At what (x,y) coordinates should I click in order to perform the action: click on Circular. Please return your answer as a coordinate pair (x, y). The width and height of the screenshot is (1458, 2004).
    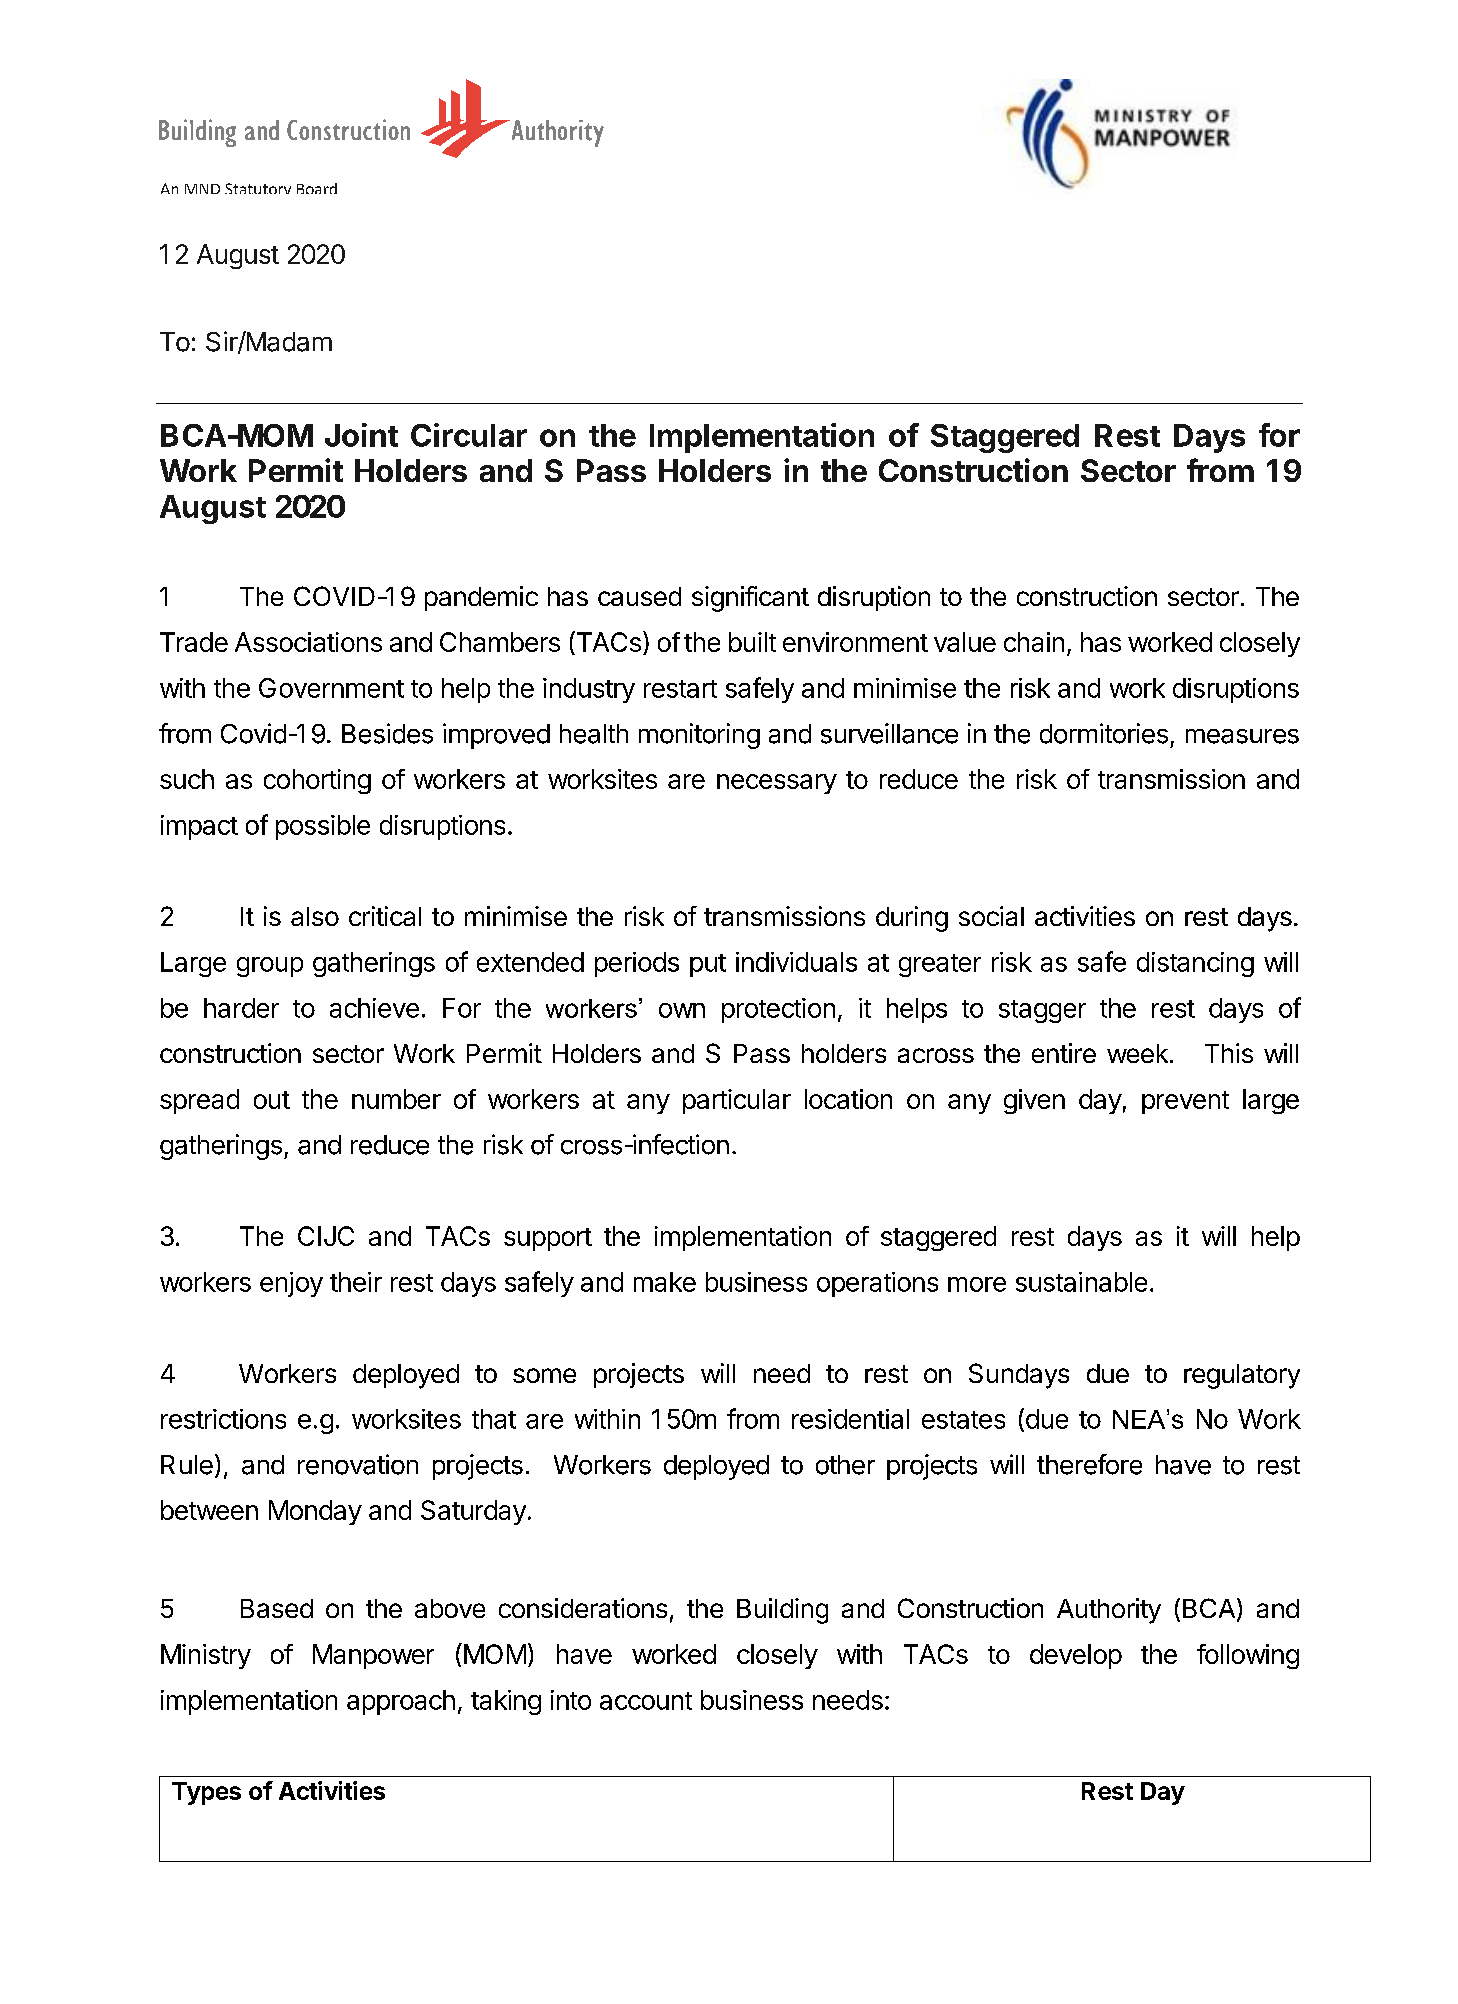
    Looking at the image, I should click on (469, 435).
